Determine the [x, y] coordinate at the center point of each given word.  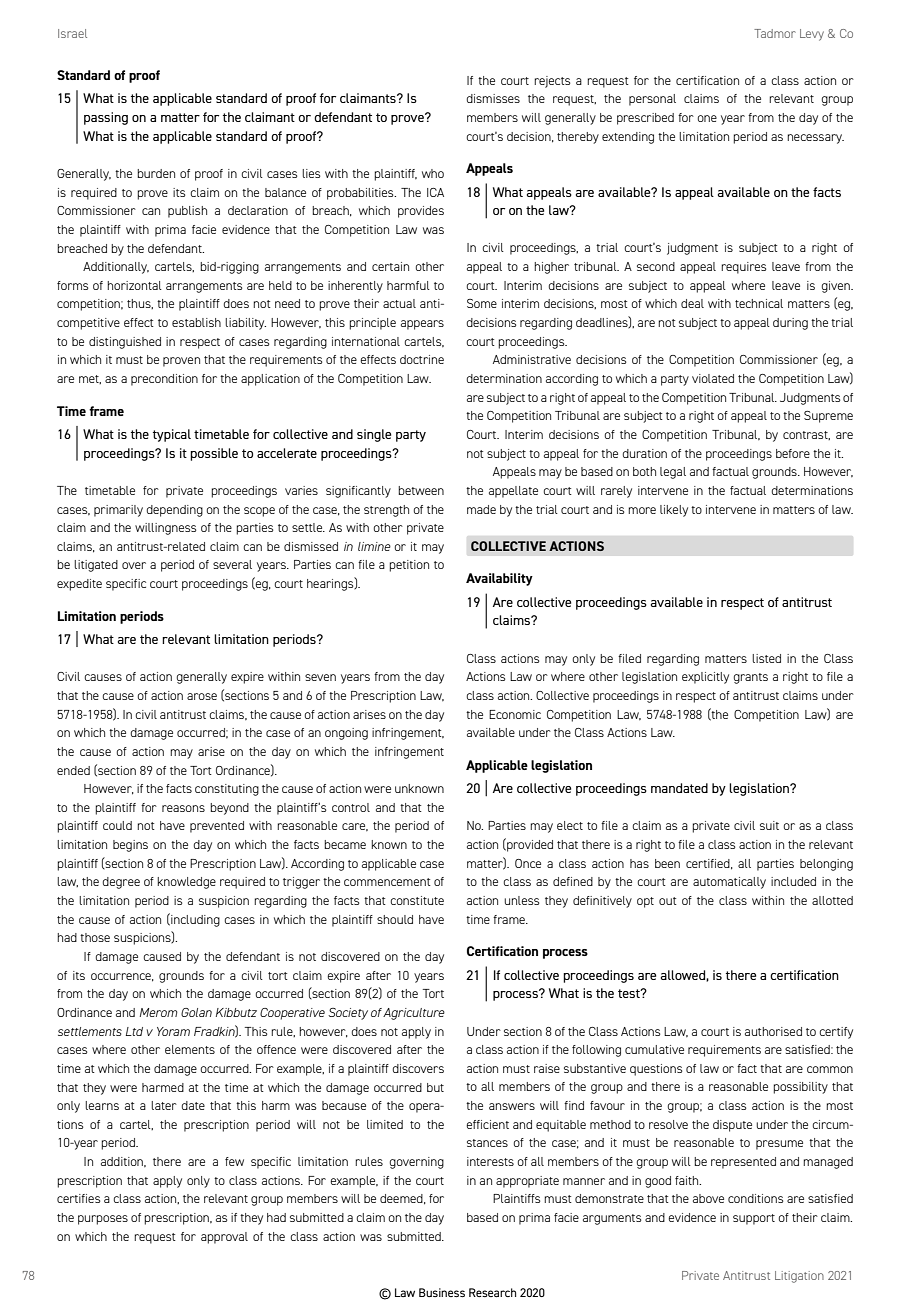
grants [750, 678]
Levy [812, 35]
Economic [515, 714]
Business [442, 1292]
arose [202, 696]
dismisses [493, 98]
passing [106, 118]
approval [224, 1238]
